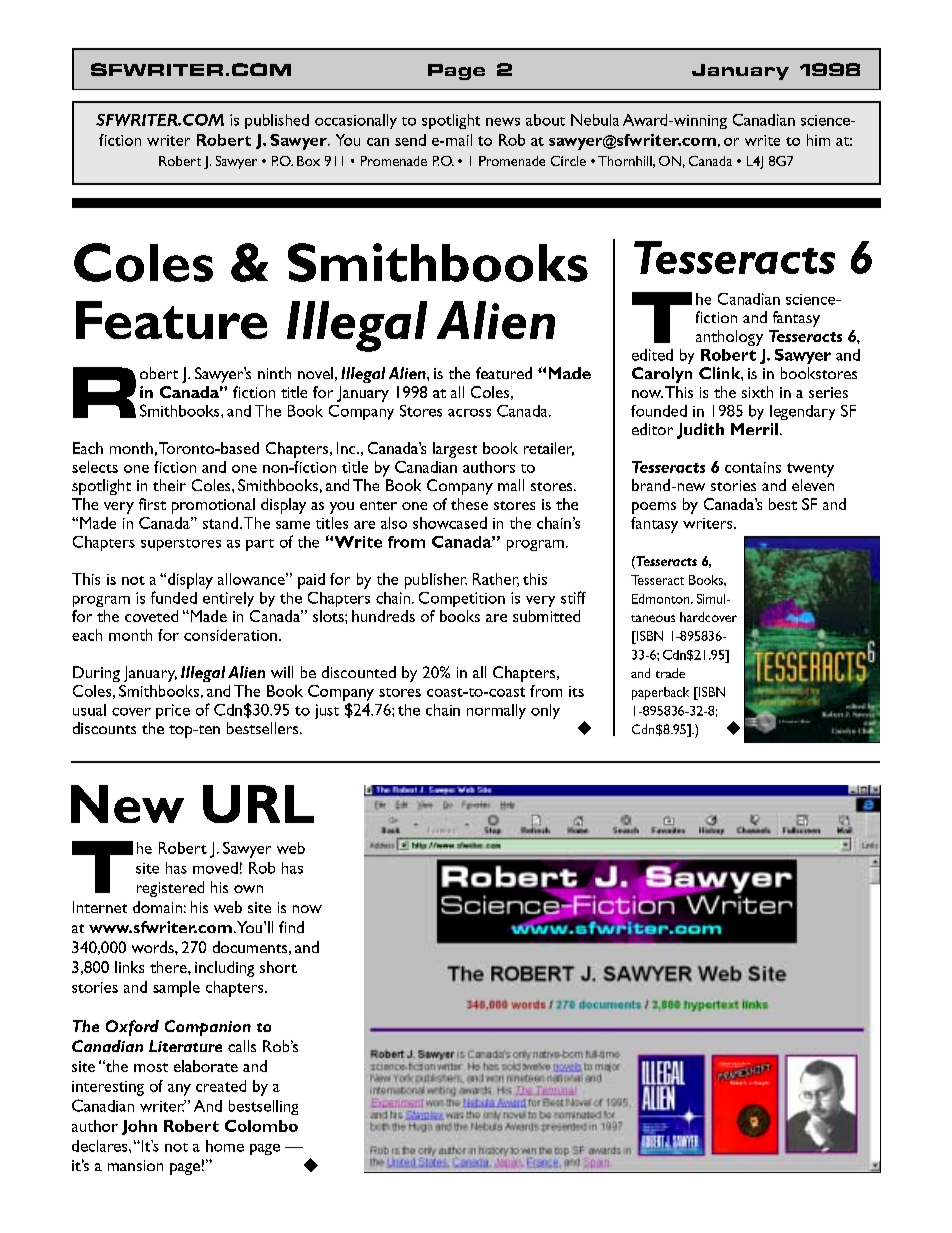 The width and height of the screenshot is (952, 1233). Describe the element at coordinates (818, 140) in the screenshot. I see `him` at that location.
